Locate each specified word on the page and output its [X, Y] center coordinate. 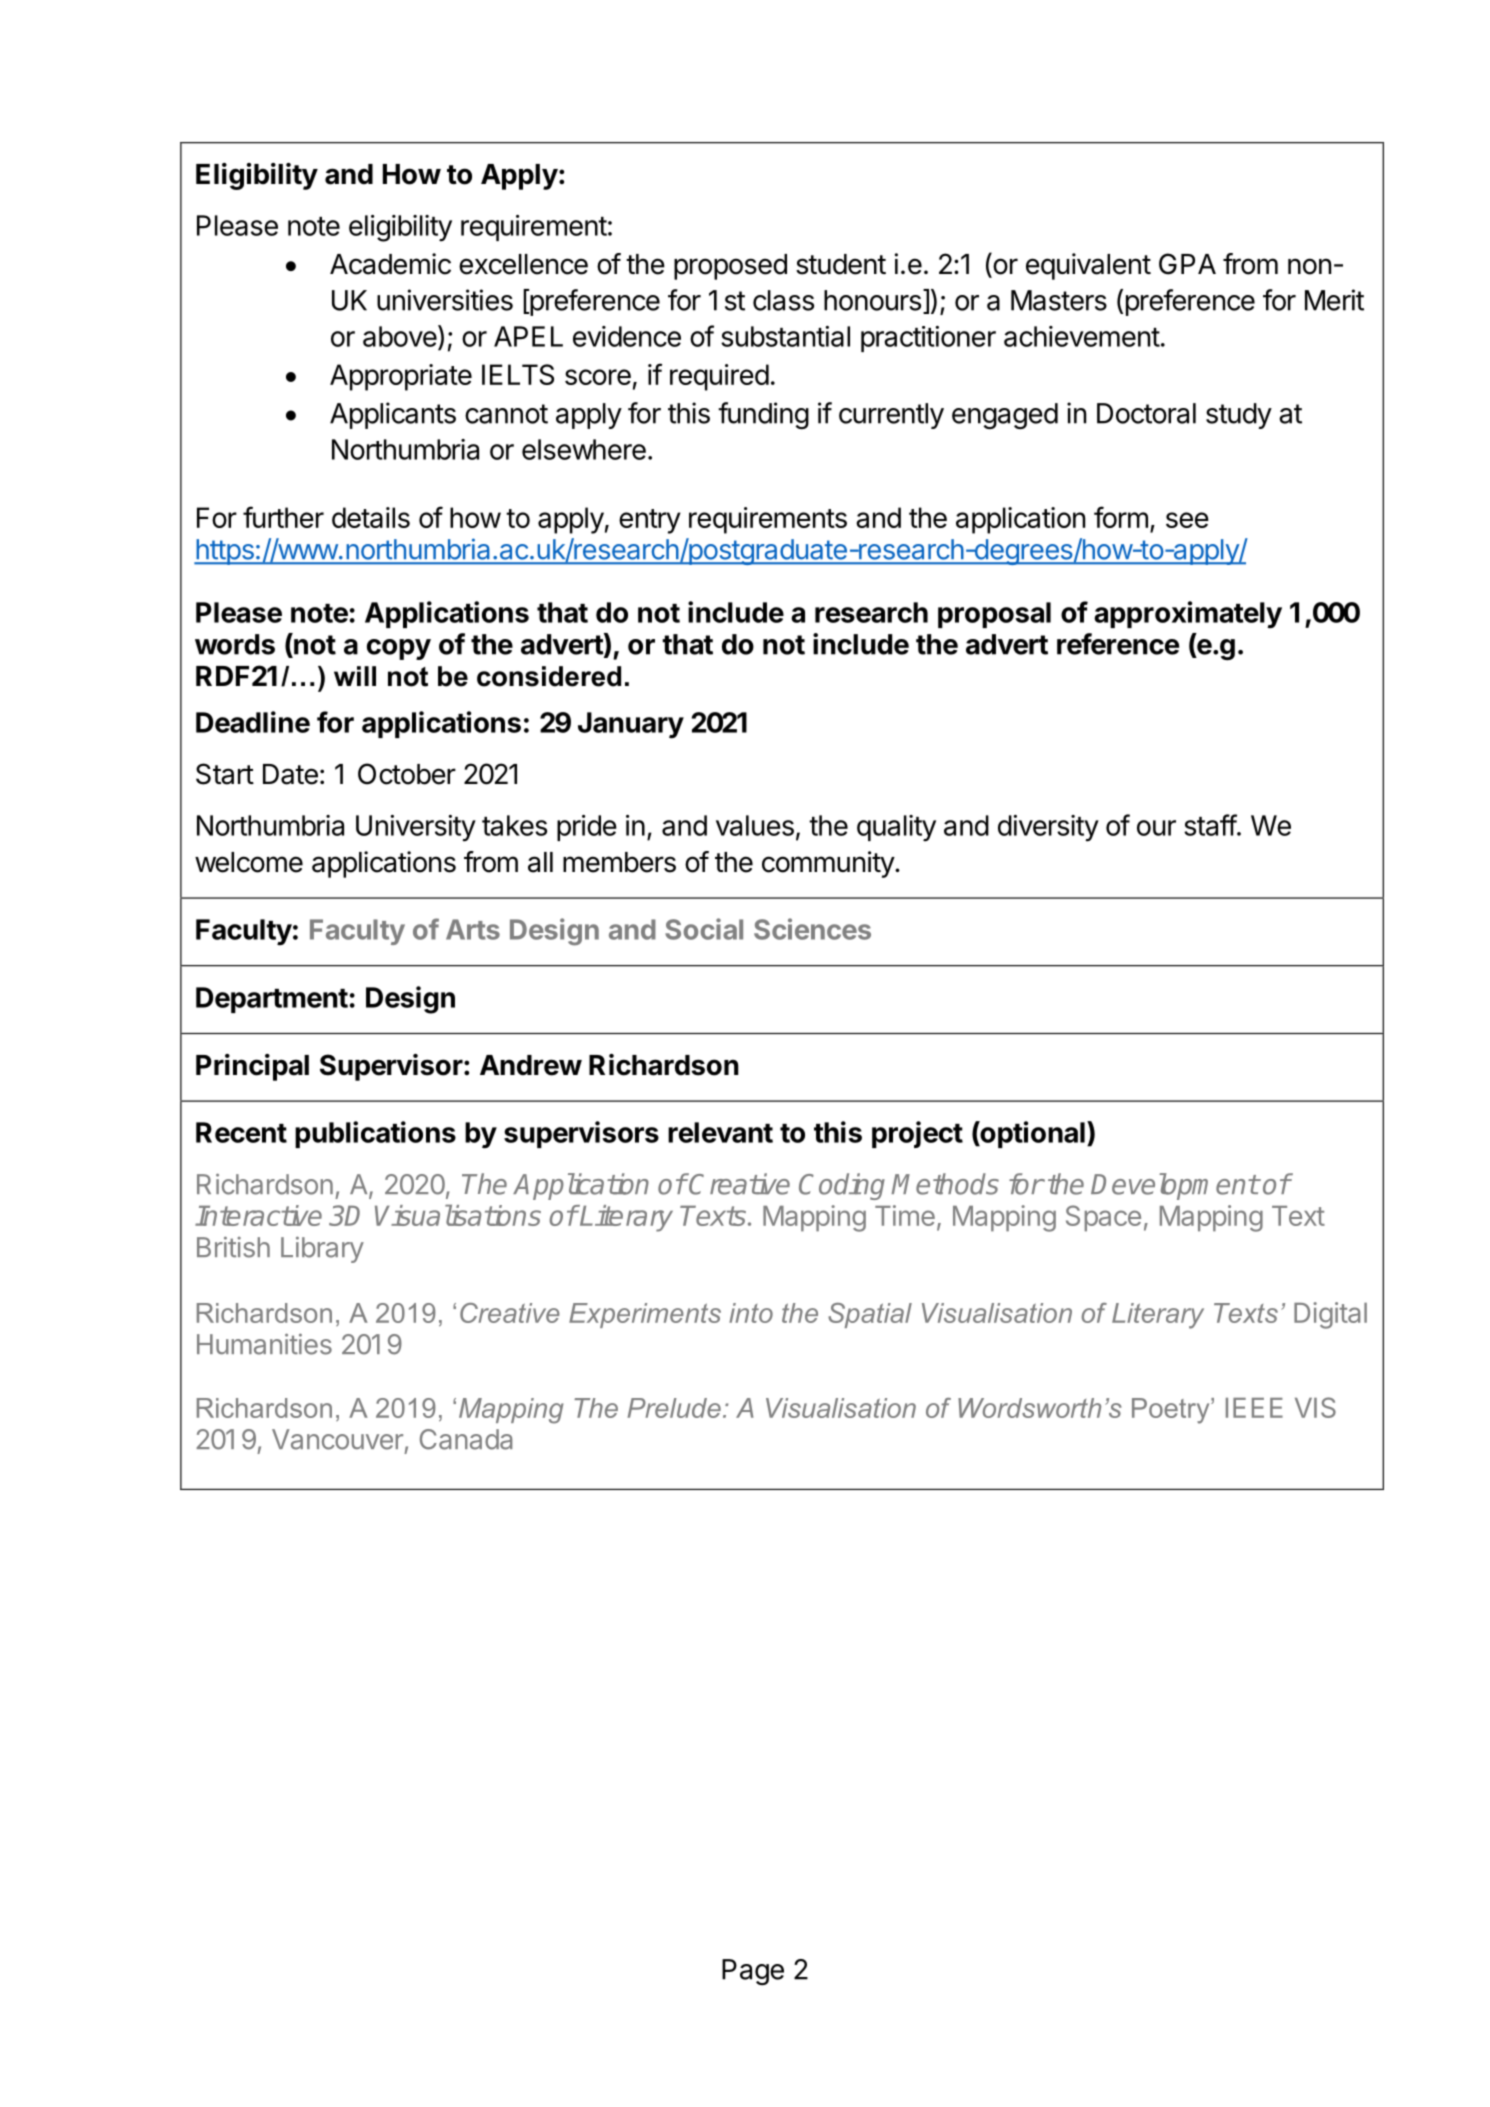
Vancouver [337, 1439]
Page [753, 1972]
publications [375, 1134]
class [783, 300]
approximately [1188, 615]
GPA [1187, 264]
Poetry [1172, 1411]
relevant [720, 1132]
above [400, 336]
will [355, 676]
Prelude [674, 1408]
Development [1174, 1186]
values [755, 825]
